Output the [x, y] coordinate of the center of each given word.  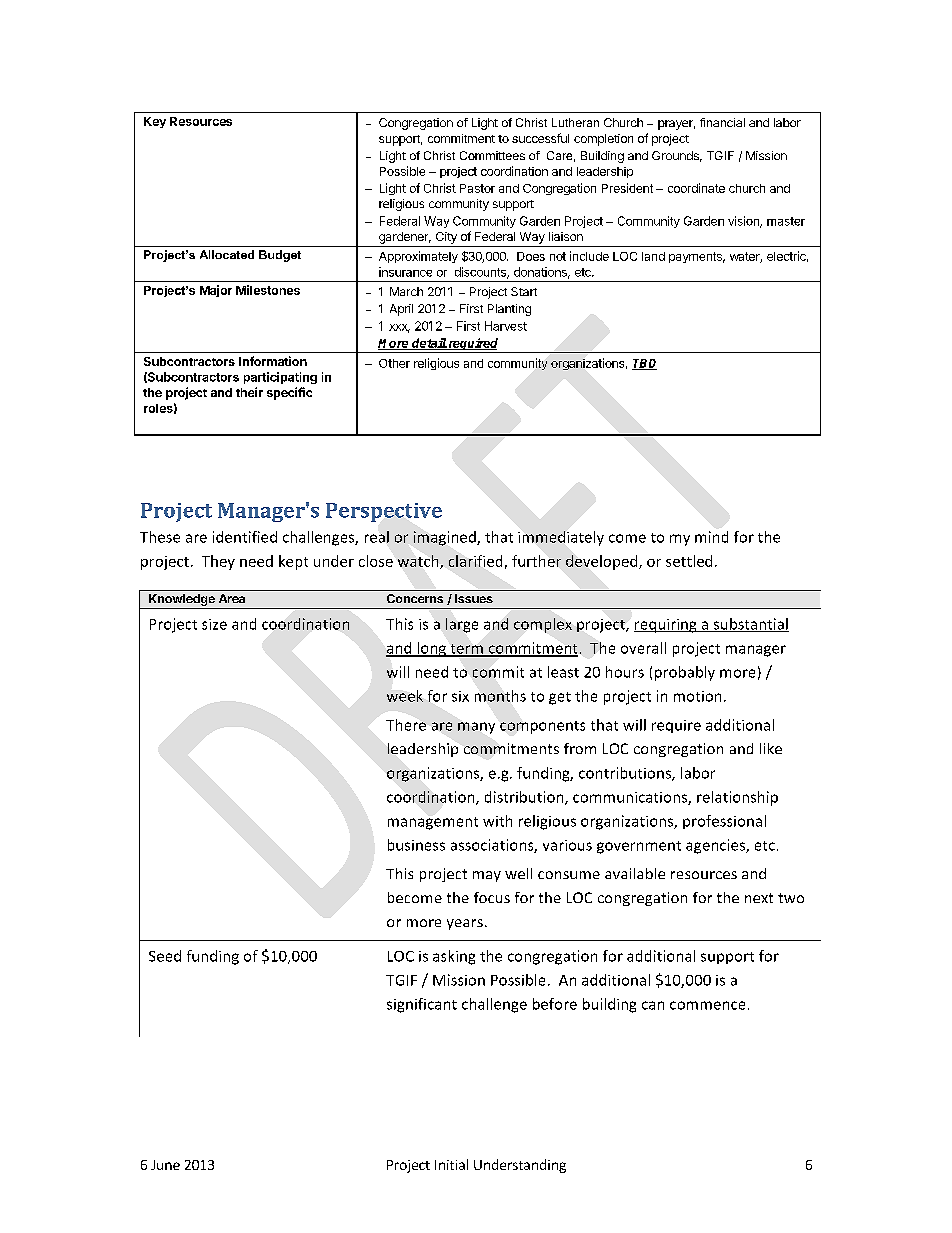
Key [155, 122]
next [759, 898]
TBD [644, 364]
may [487, 876]
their [249, 392]
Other [394, 363]
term [466, 650]
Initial [451, 1164]
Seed [165, 956]
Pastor [477, 188]
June [165, 1165]
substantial [750, 625]
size [214, 624]
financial [722, 122]
